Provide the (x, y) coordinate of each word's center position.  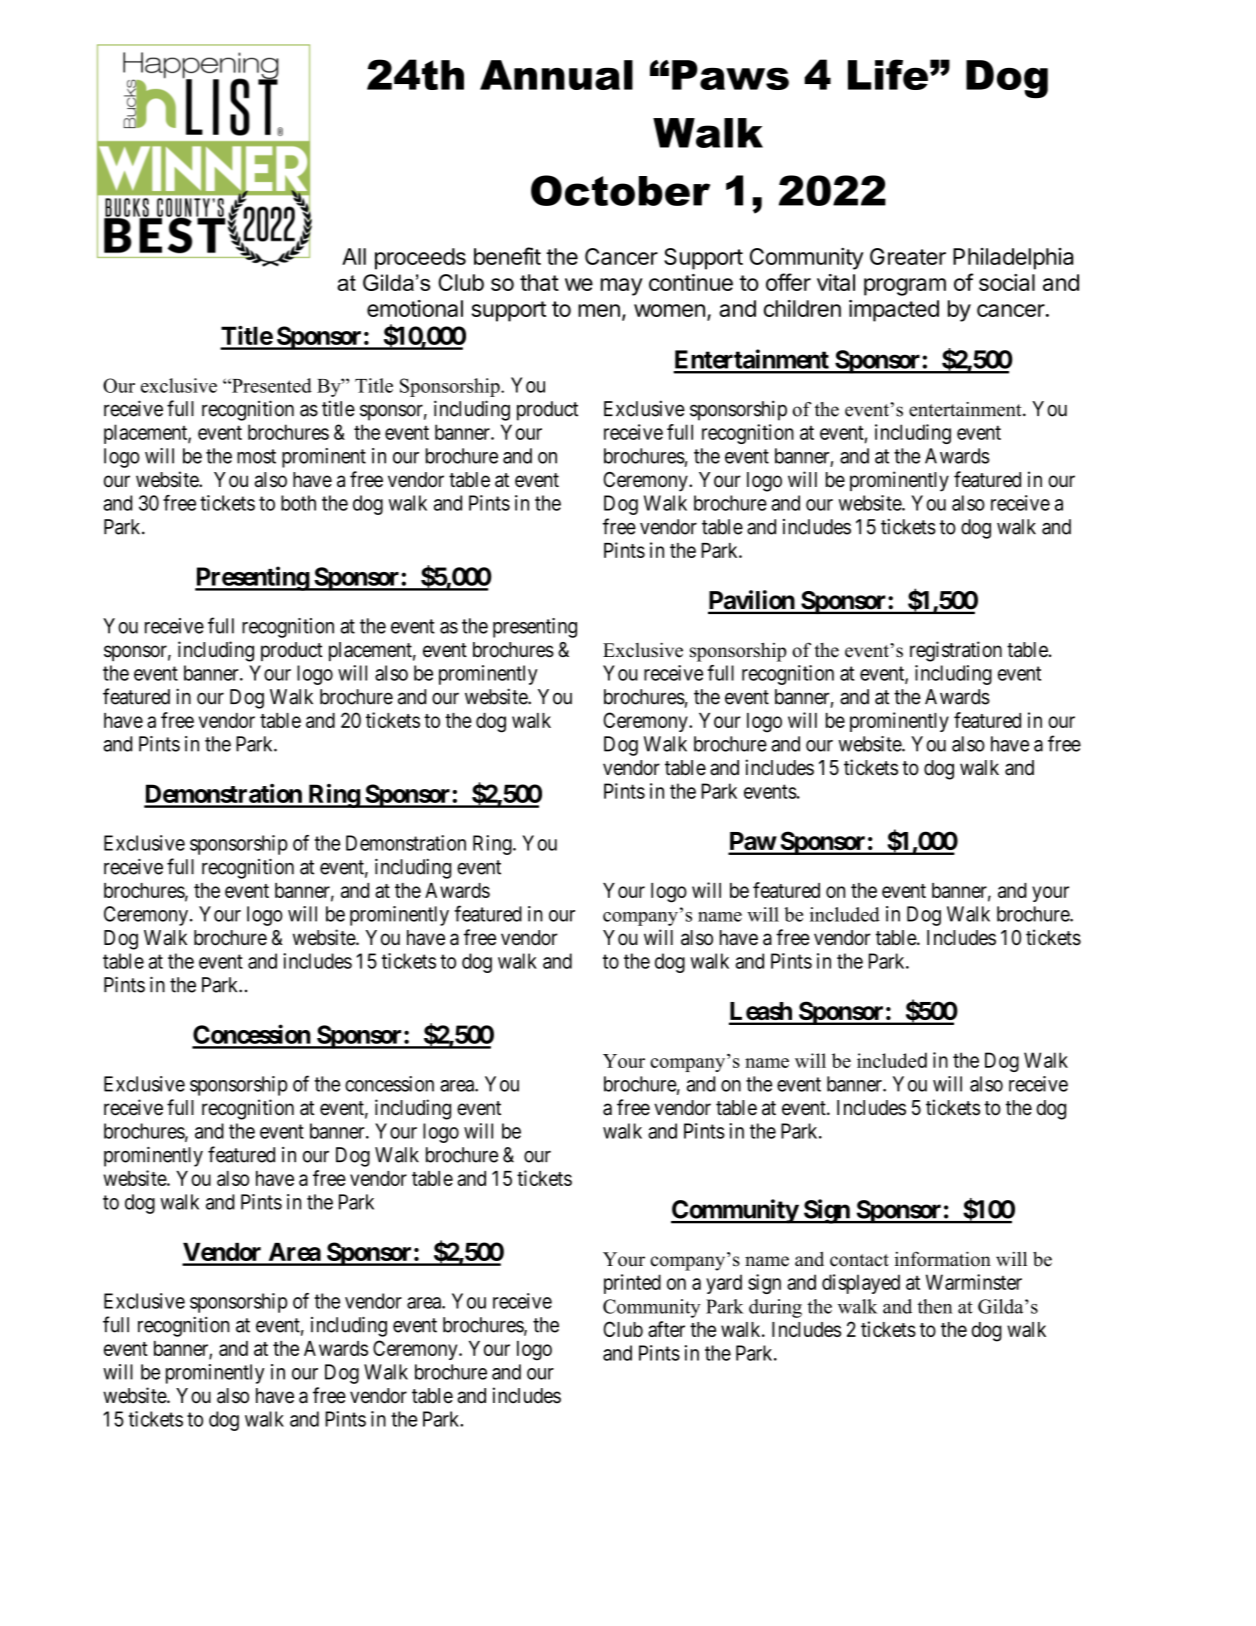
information (942, 1259)
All (354, 256)
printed (632, 1284)
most (256, 456)
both (298, 503)
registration (956, 651)
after (666, 1329)
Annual (556, 75)
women (669, 310)
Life (888, 74)
